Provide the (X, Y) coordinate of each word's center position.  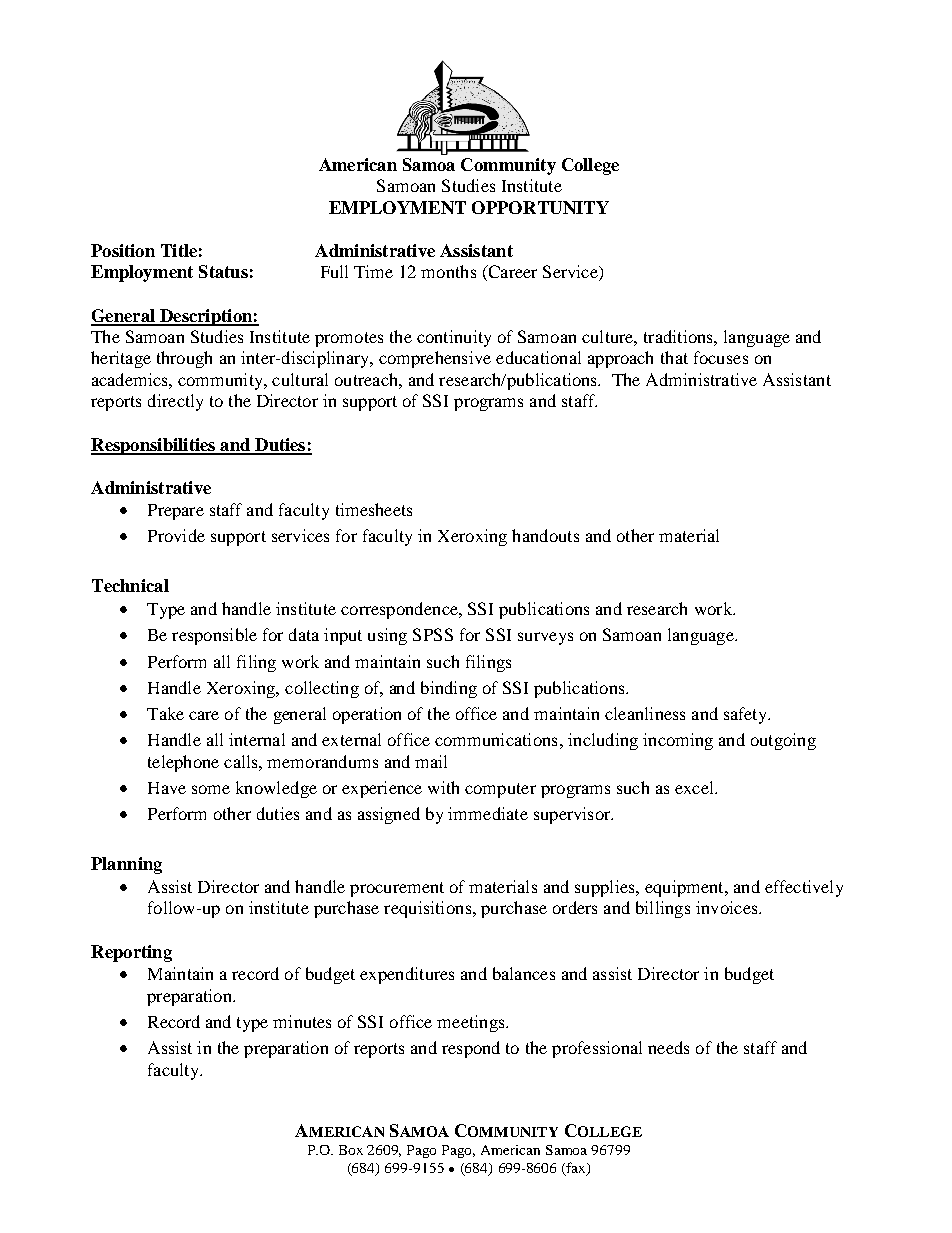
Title (179, 250)
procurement (397, 889)
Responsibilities (154, 446)
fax (576, 1169)
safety (747, 715)
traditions (679, 336)
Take (165, 713)
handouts (545, 535)
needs (668, 1047)
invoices (728, 907)
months (448, 271)
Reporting (131, 953)
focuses (721, 357)
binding (449, 689)
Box (351, 1150)
